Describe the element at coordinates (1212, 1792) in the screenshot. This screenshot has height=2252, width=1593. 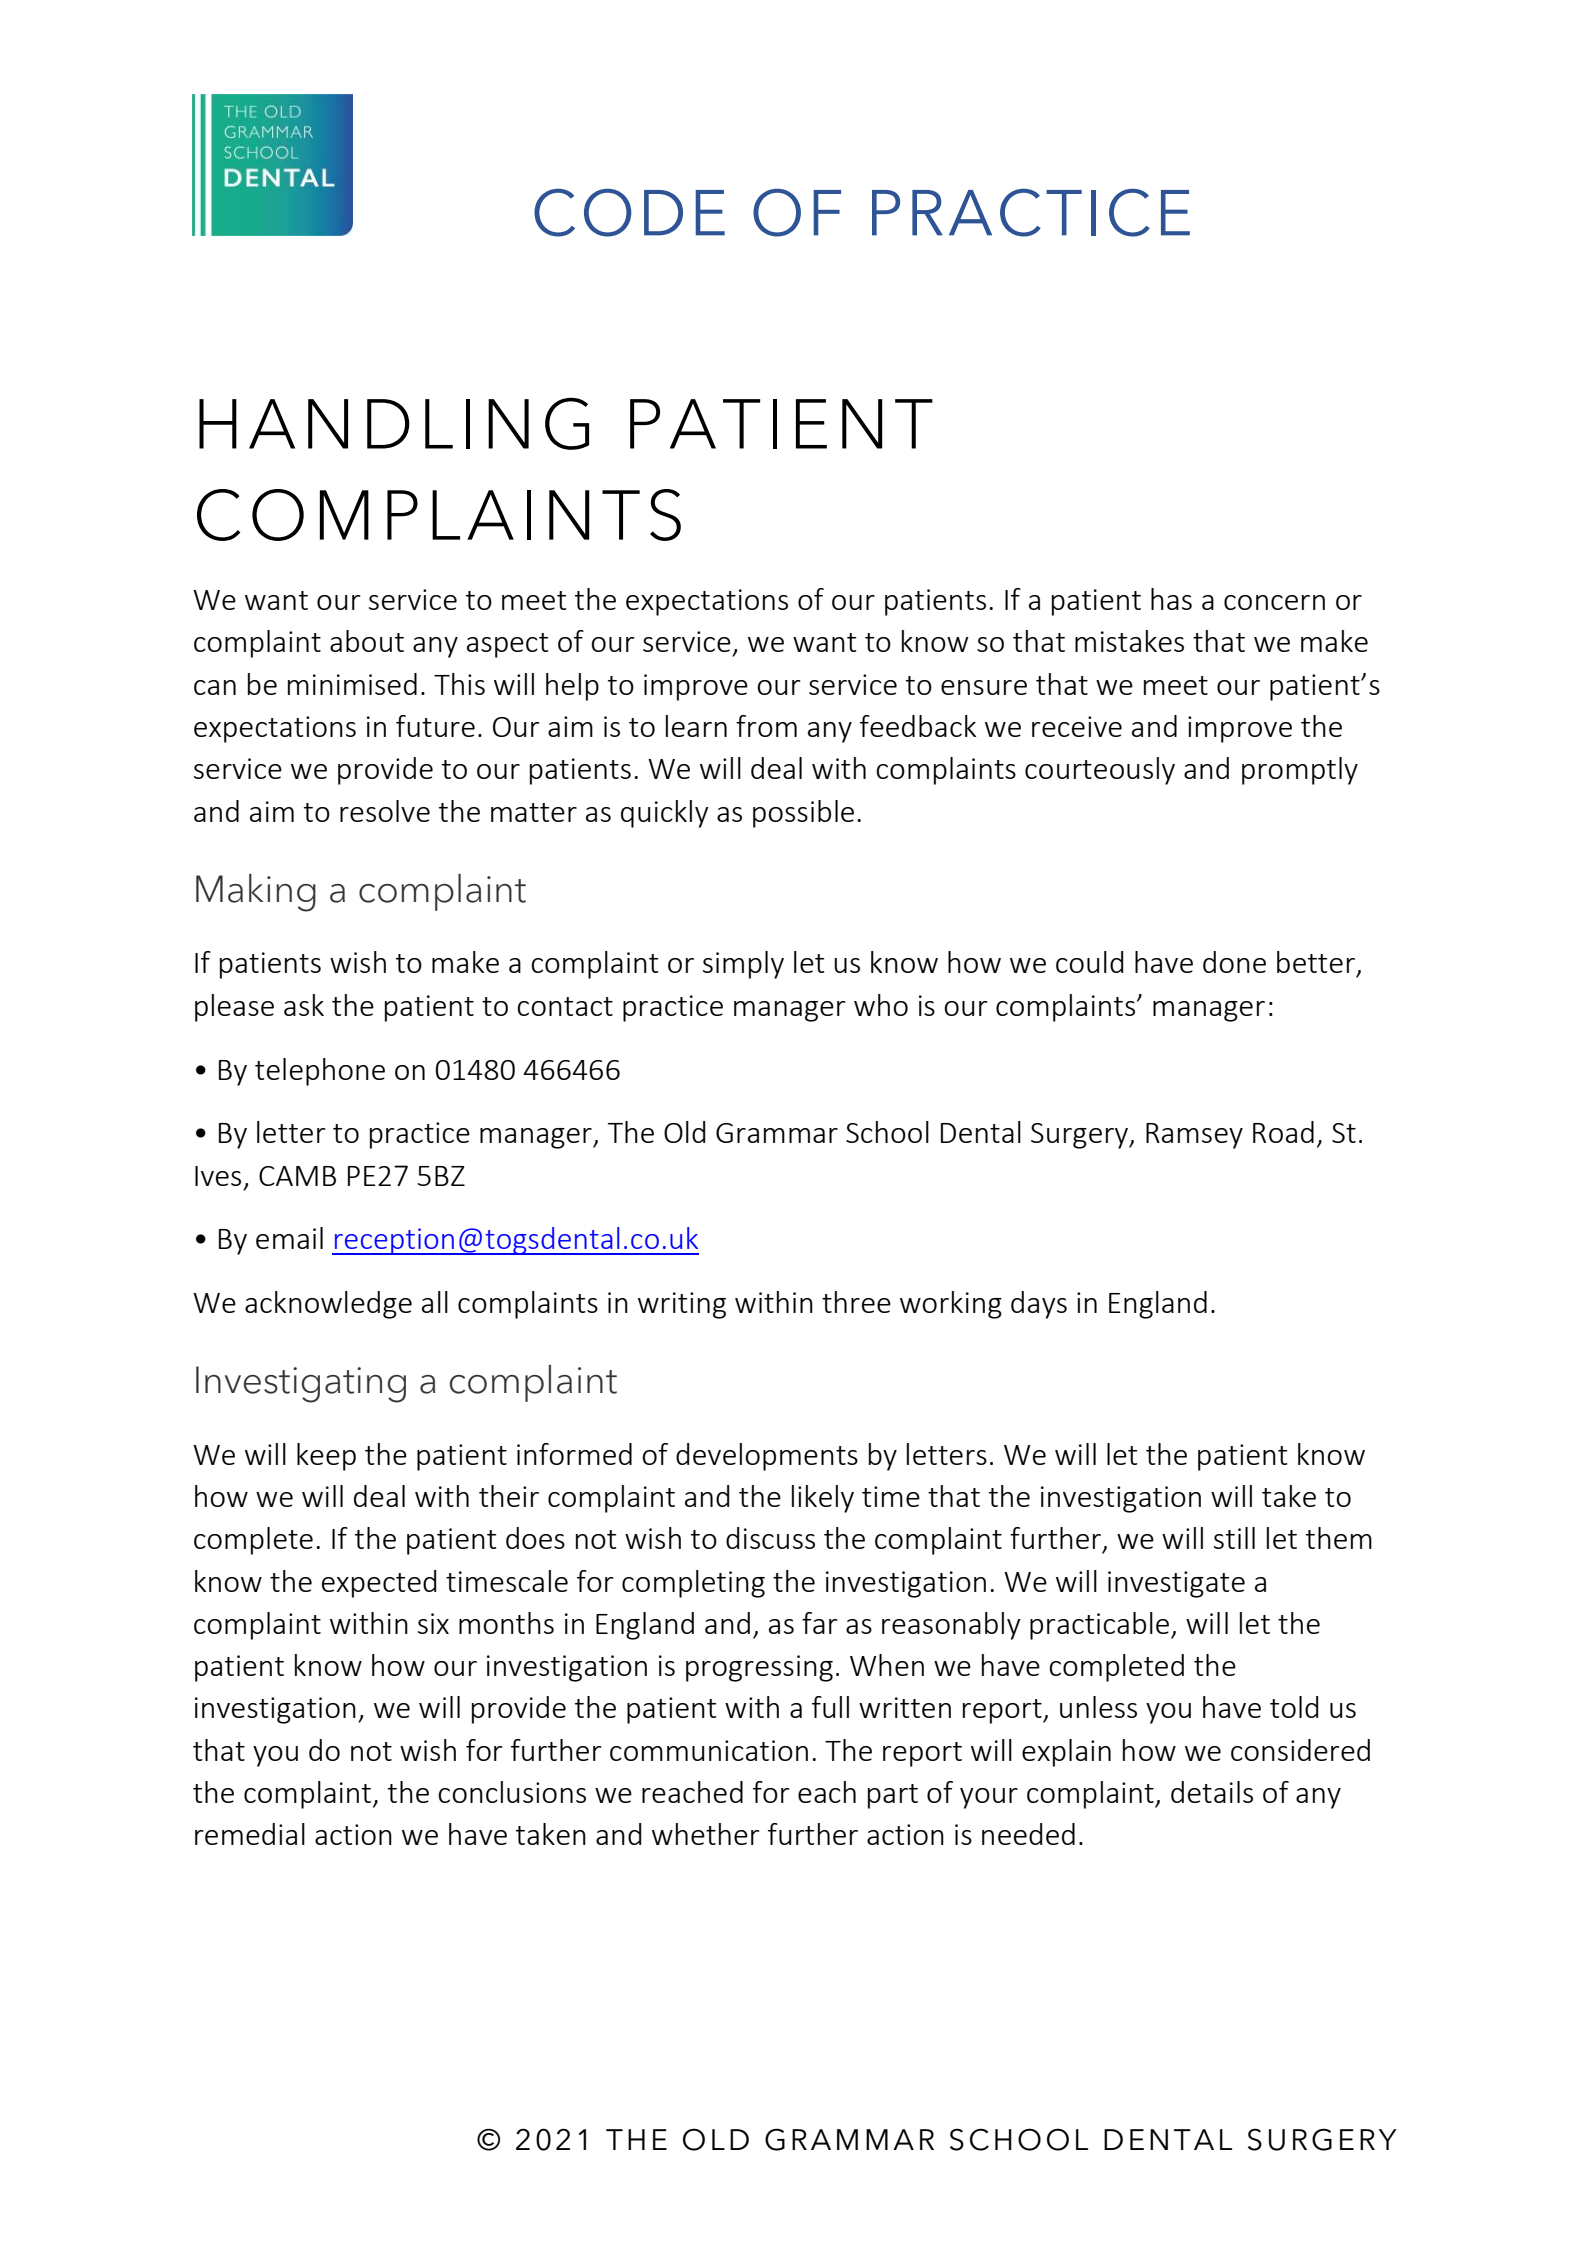
I see `details` at that location.
